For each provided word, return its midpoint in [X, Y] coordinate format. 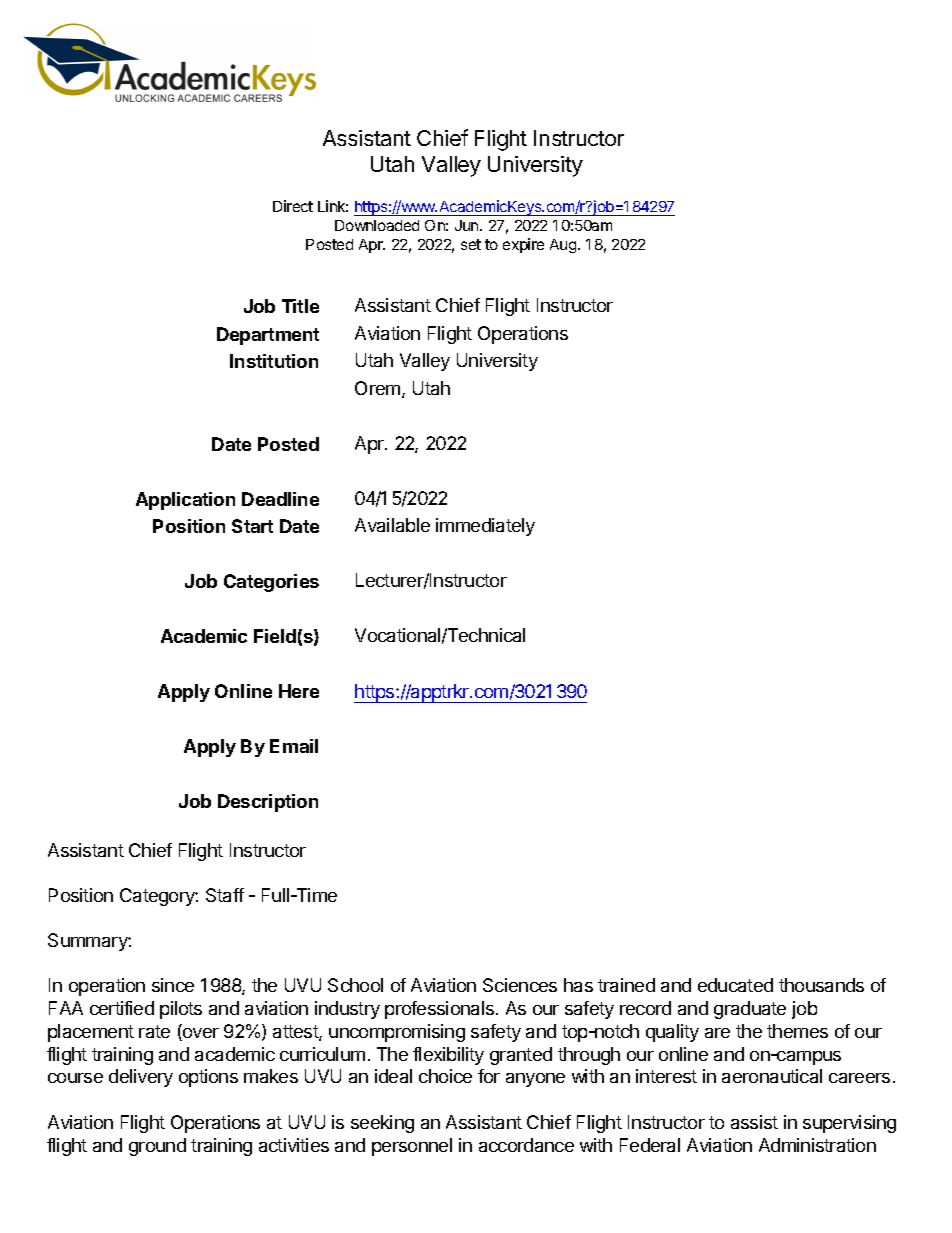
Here [299, 691]
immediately [485, 527]
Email [294, 746]
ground [157, 1147]
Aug [564, 246]
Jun [468, 225]
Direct [293, 206]
